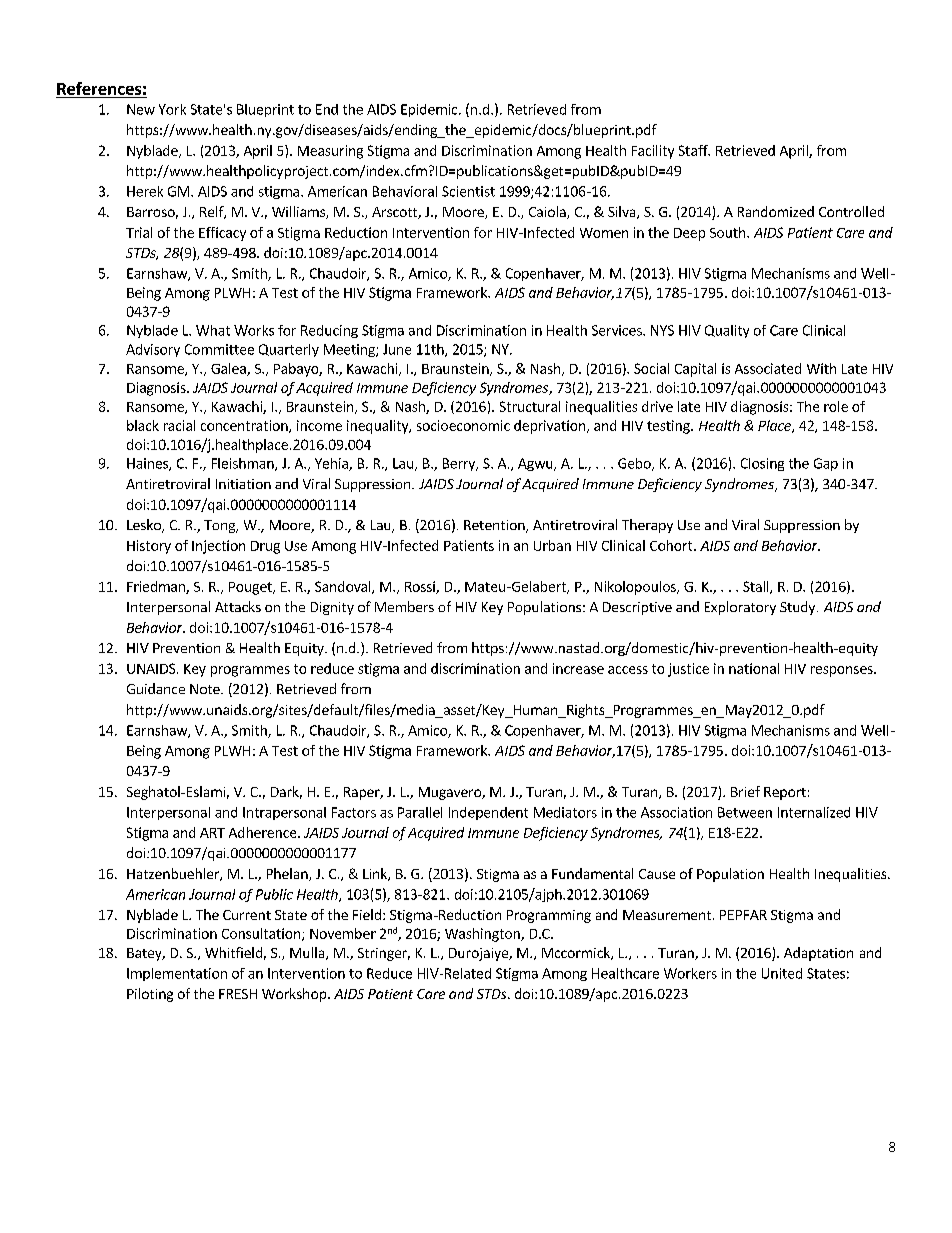  I want to click on Scientist, so click(468, 191).
